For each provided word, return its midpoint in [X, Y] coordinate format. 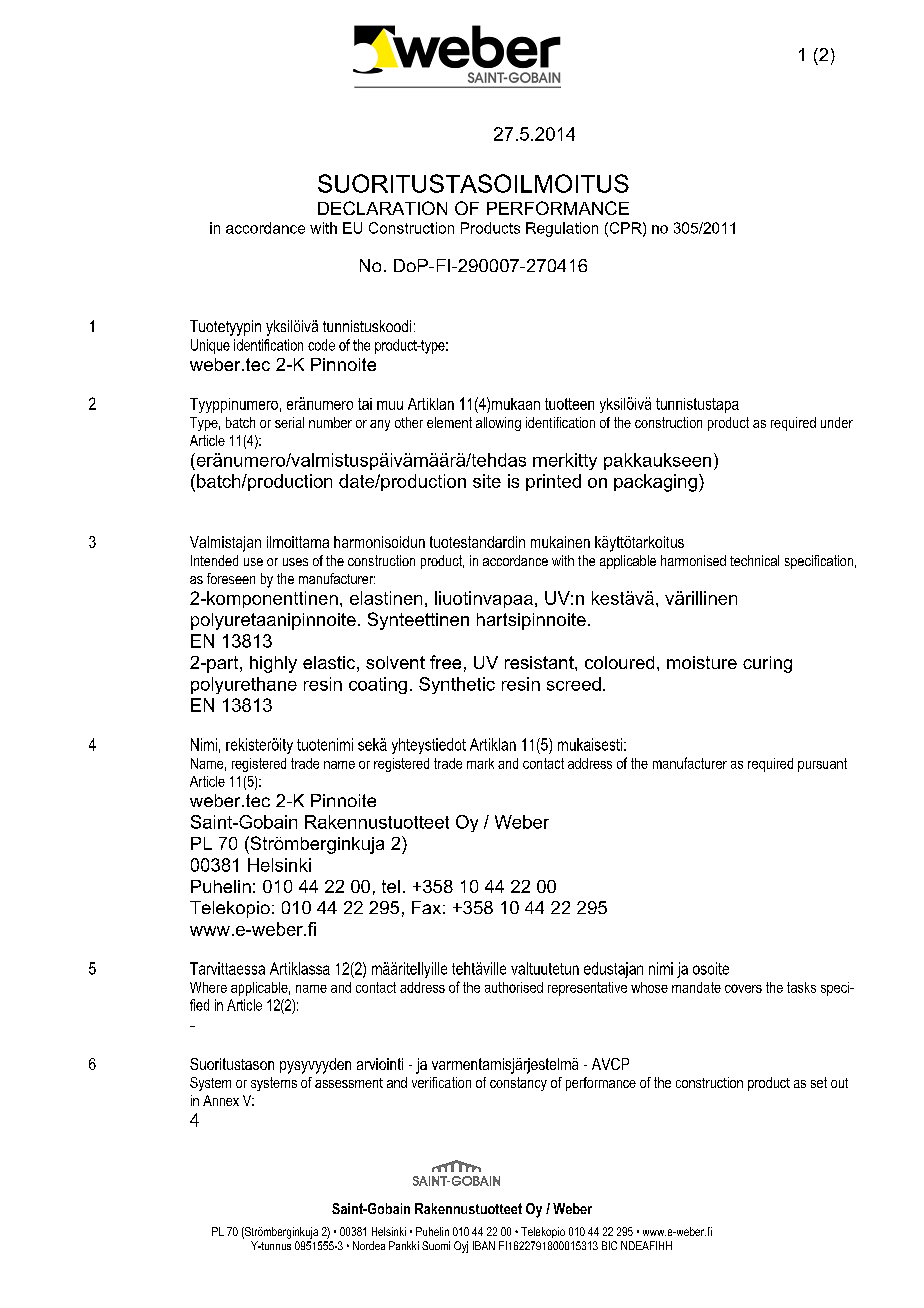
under [837, 422]
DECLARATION [382, 208]
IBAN [484, 1245]
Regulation [562, 229]
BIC [609, 1245]
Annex [221, 1100]
